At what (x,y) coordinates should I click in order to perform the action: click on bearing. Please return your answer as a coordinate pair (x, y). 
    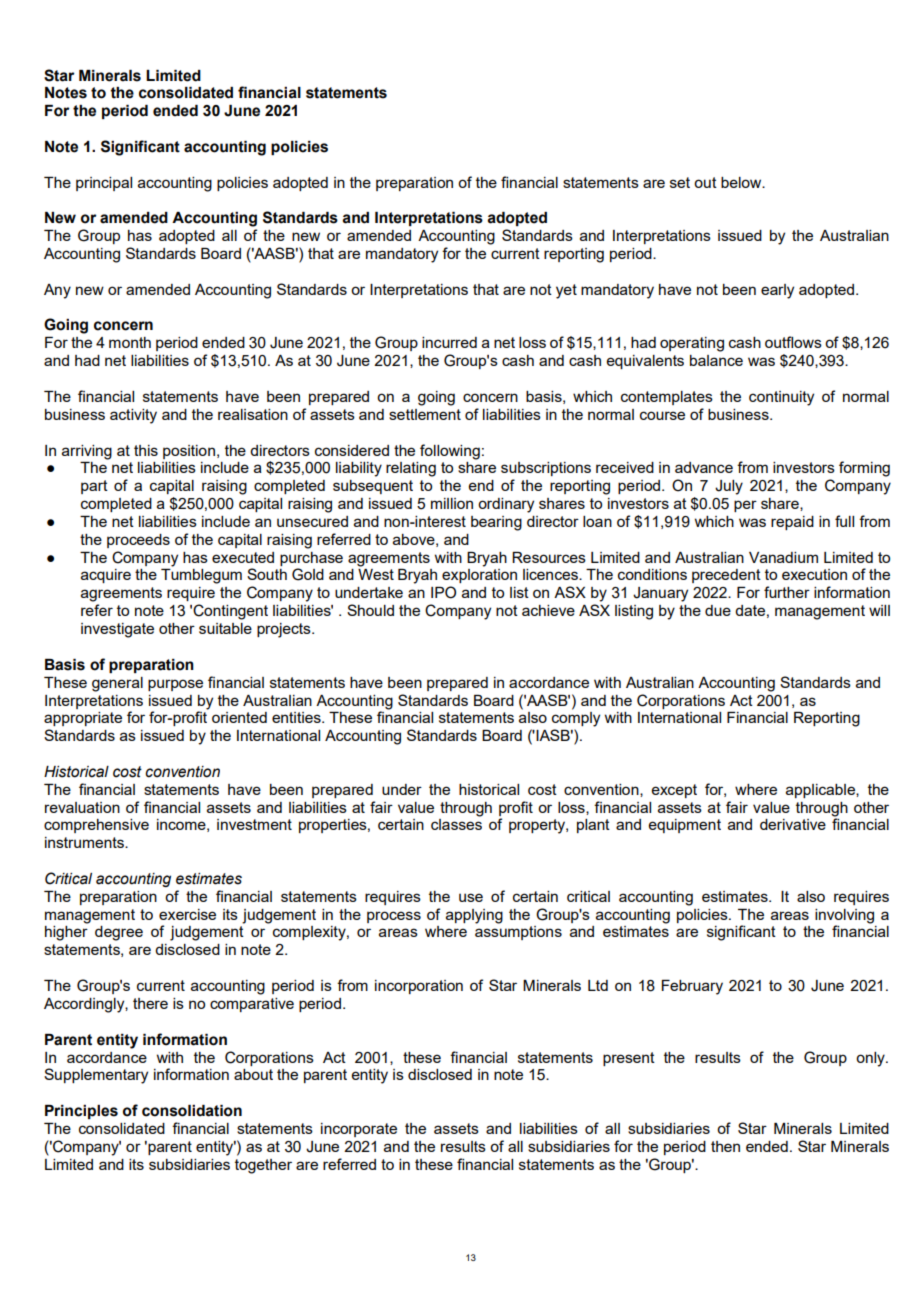
    Looking at the image, I should click on (496, 523).
